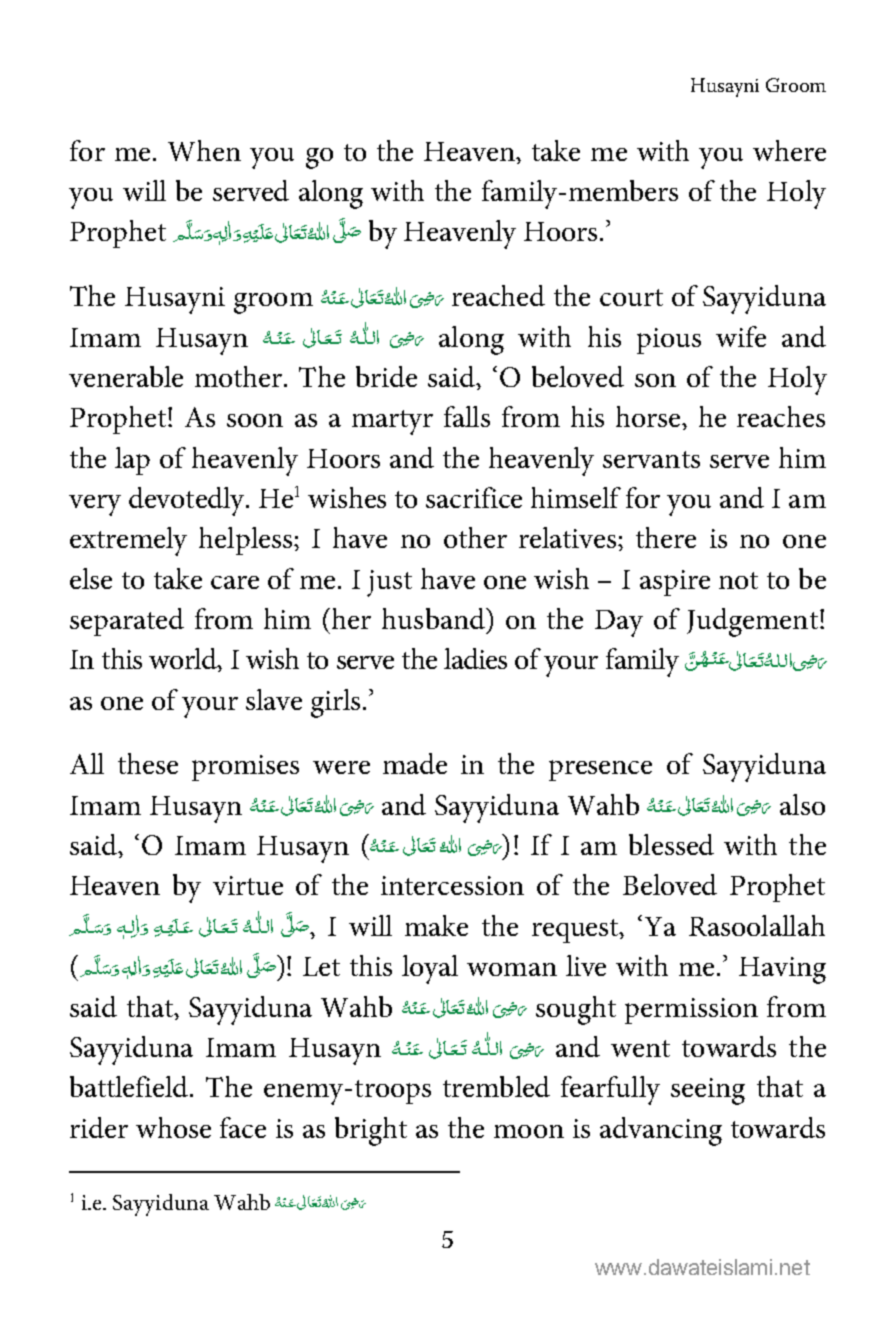 Image resolution: width=896 pixels, height=1323 pixels. Describe the element at coordinates (127, 622) in the image. I see `separated` at that location.
